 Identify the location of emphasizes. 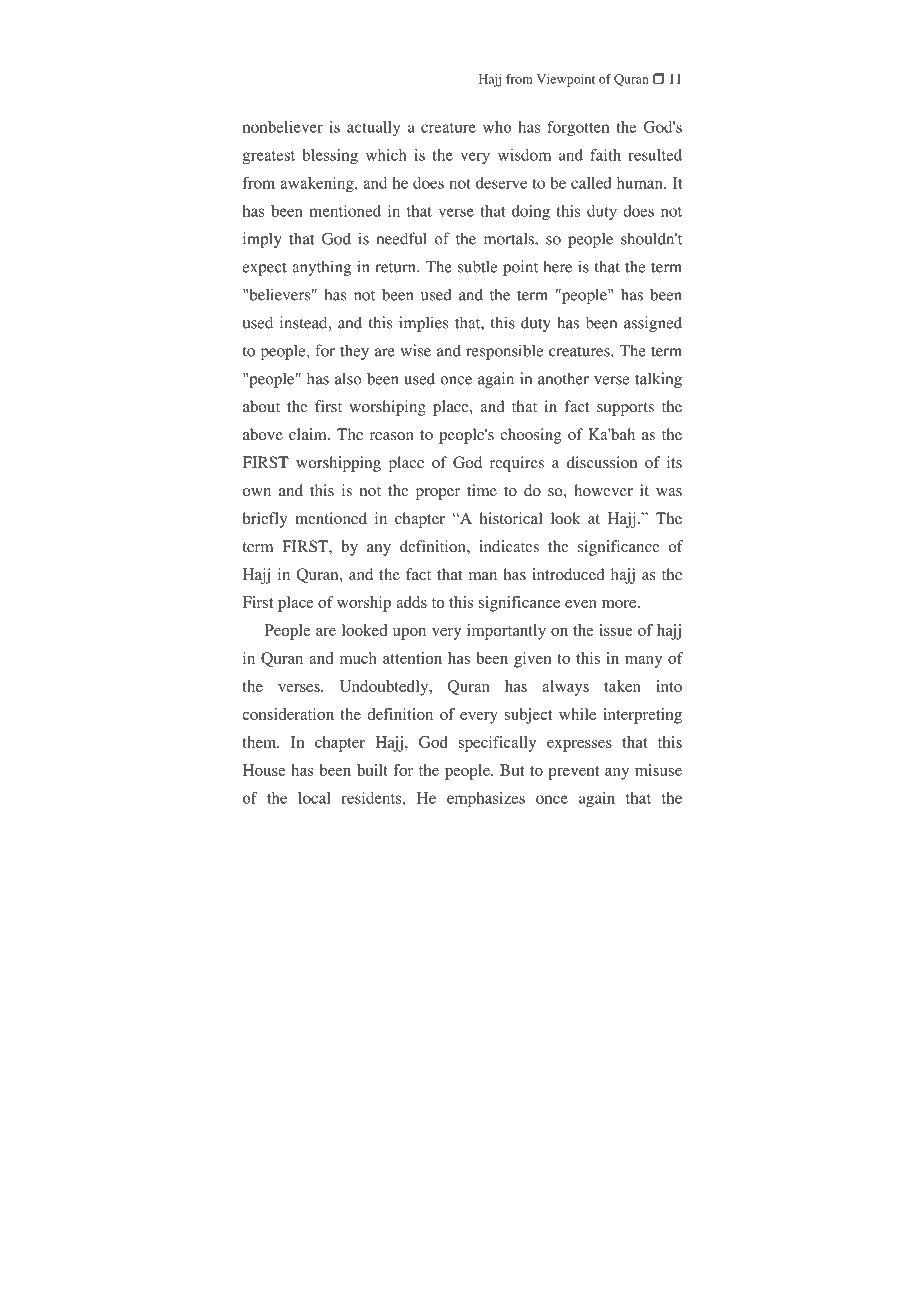
(486, 800).
